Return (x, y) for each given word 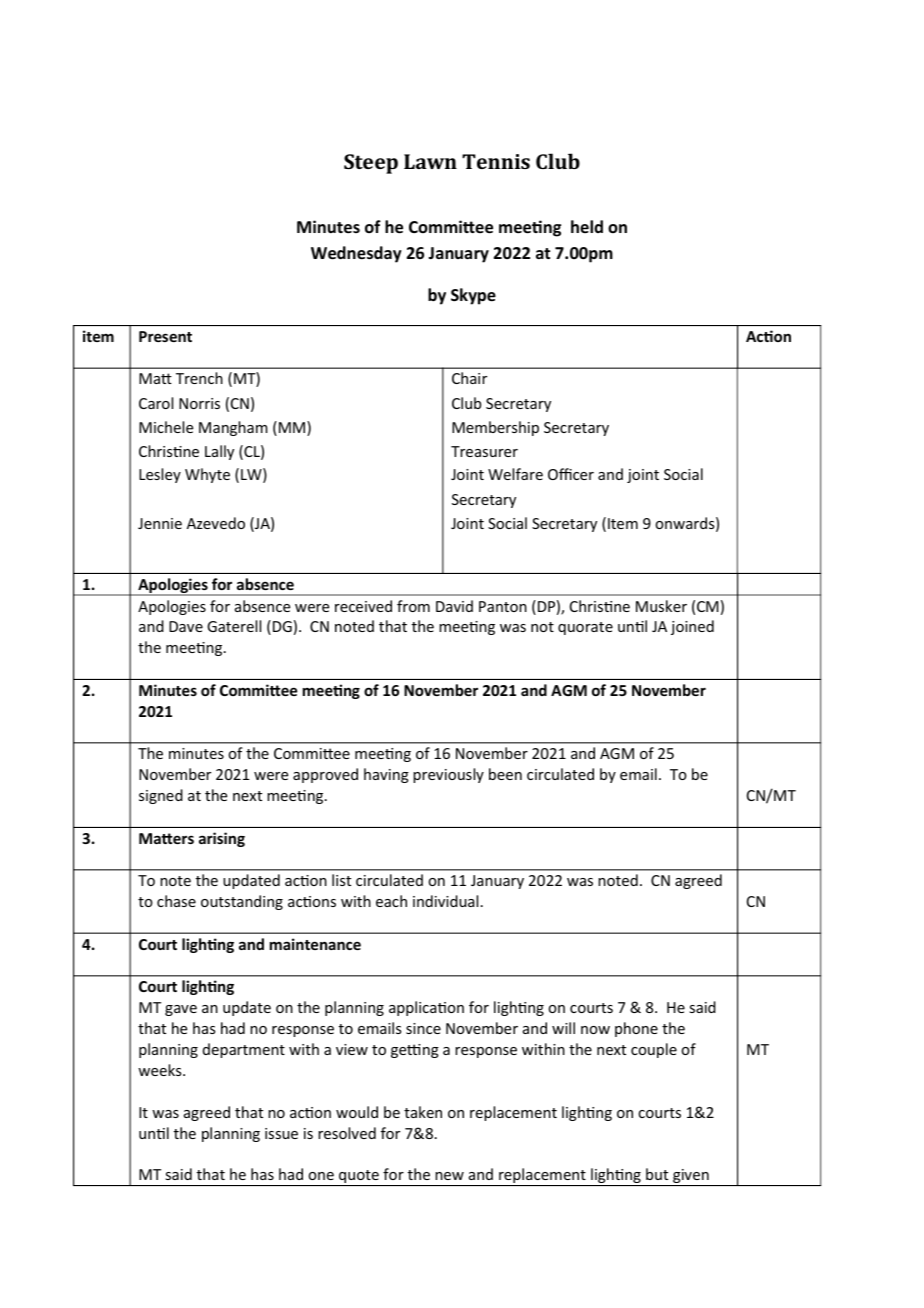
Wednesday (356, 254)
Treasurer (484, 451)
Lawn (430, 161)
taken (423, 1112)
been (505, 774)
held (587, 226)
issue (281, 1133)
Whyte (207, 475)
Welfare (515, 474)
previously (448, 775)
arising (222, 839)
